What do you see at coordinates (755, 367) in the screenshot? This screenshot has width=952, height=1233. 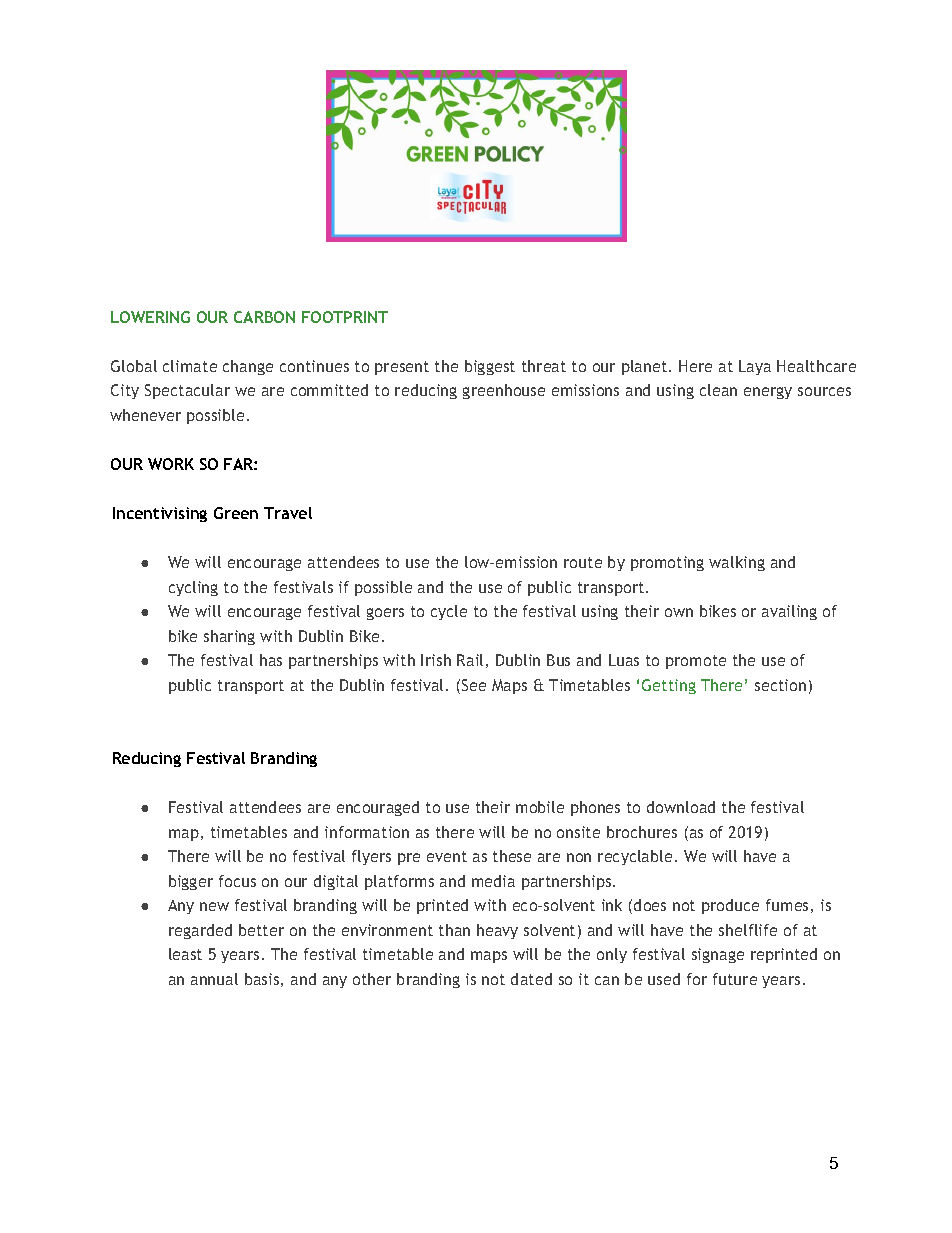 I see `Laya` at bounding box center [755, 367].
